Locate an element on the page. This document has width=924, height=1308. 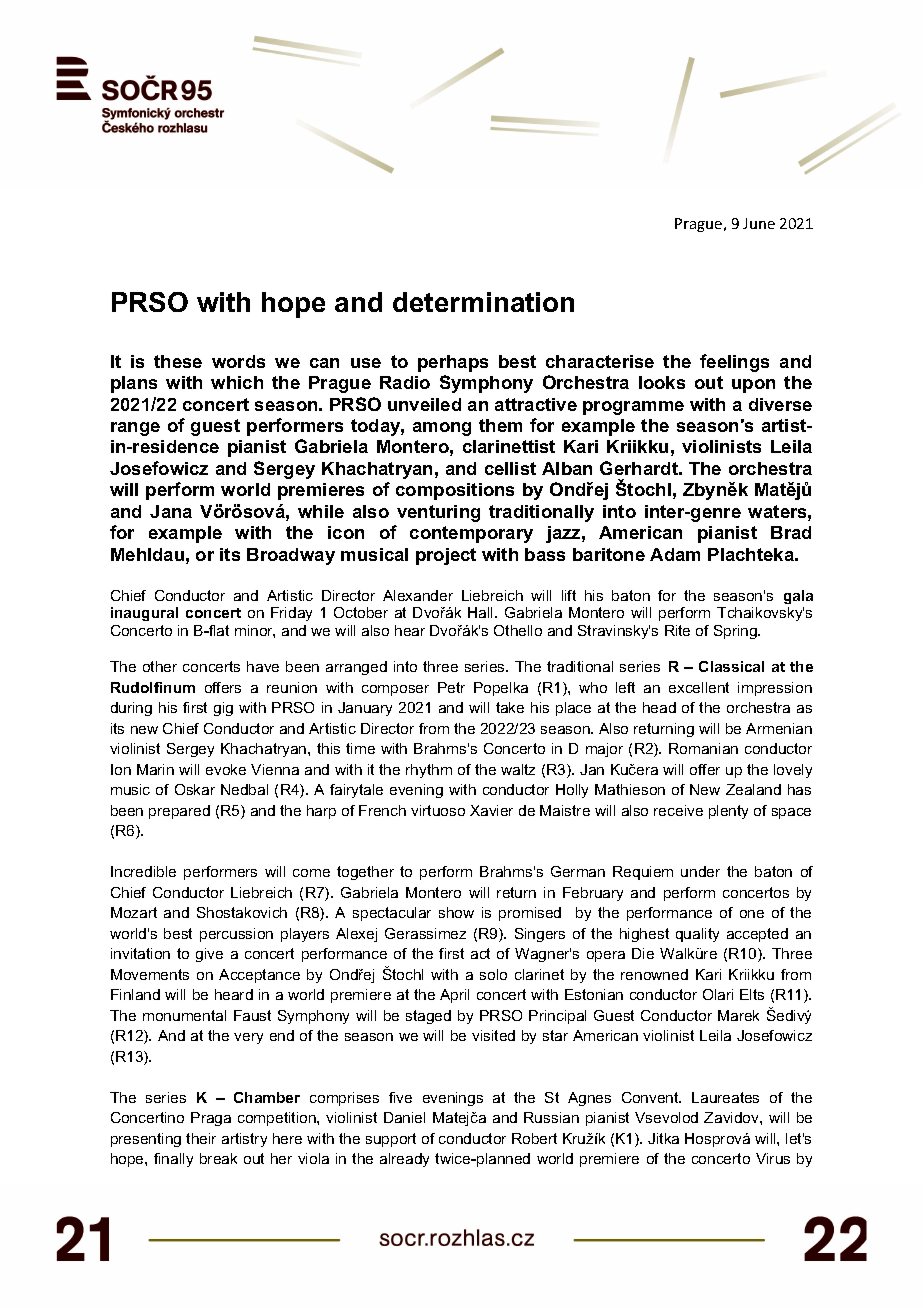
June is located at coordinates (759, 223).
